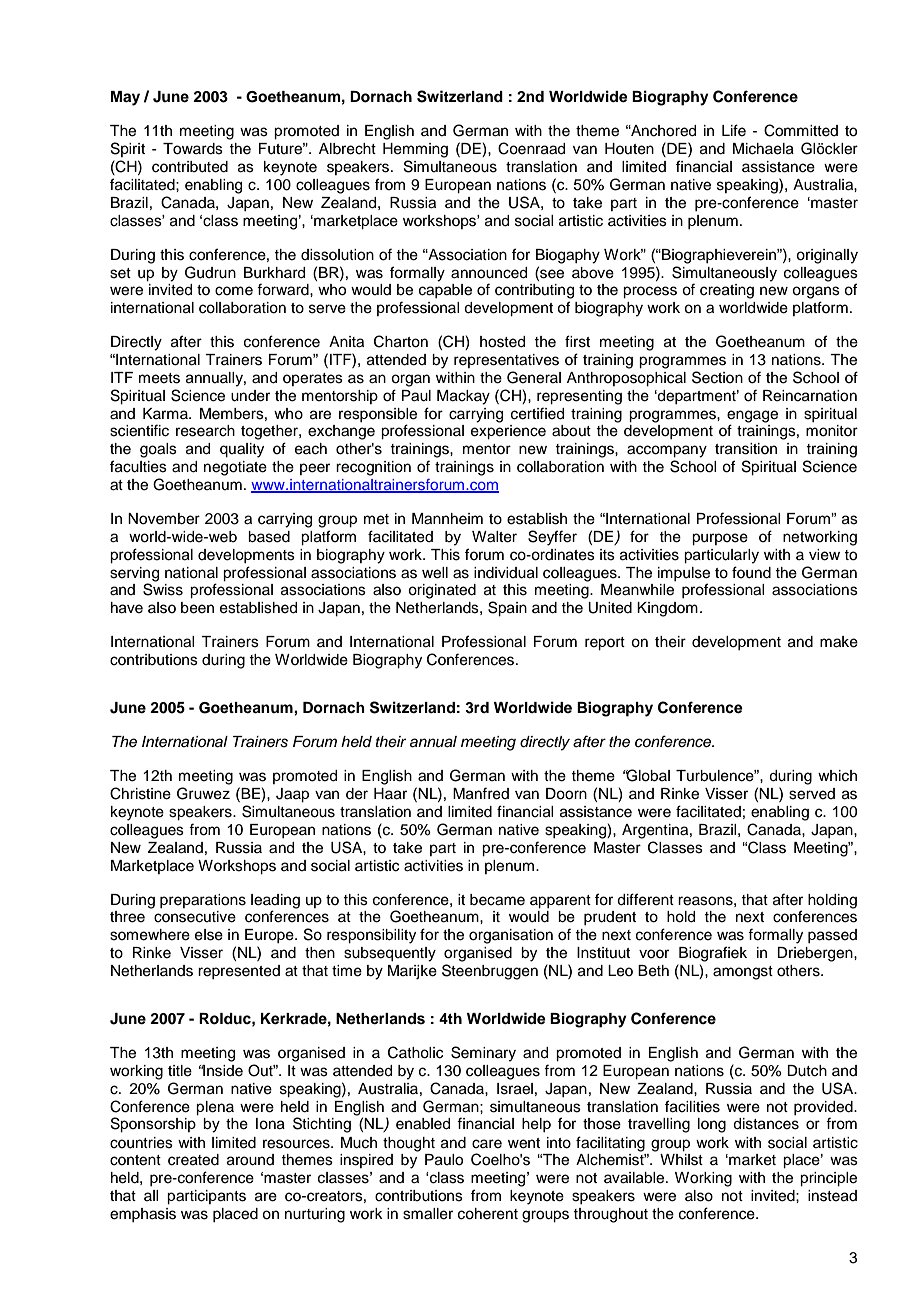 The height and width of the document is (1308, 924). What do you see at coordinates (734, 130) in the document?
I see `Life` at bounding box center [734, 130].
